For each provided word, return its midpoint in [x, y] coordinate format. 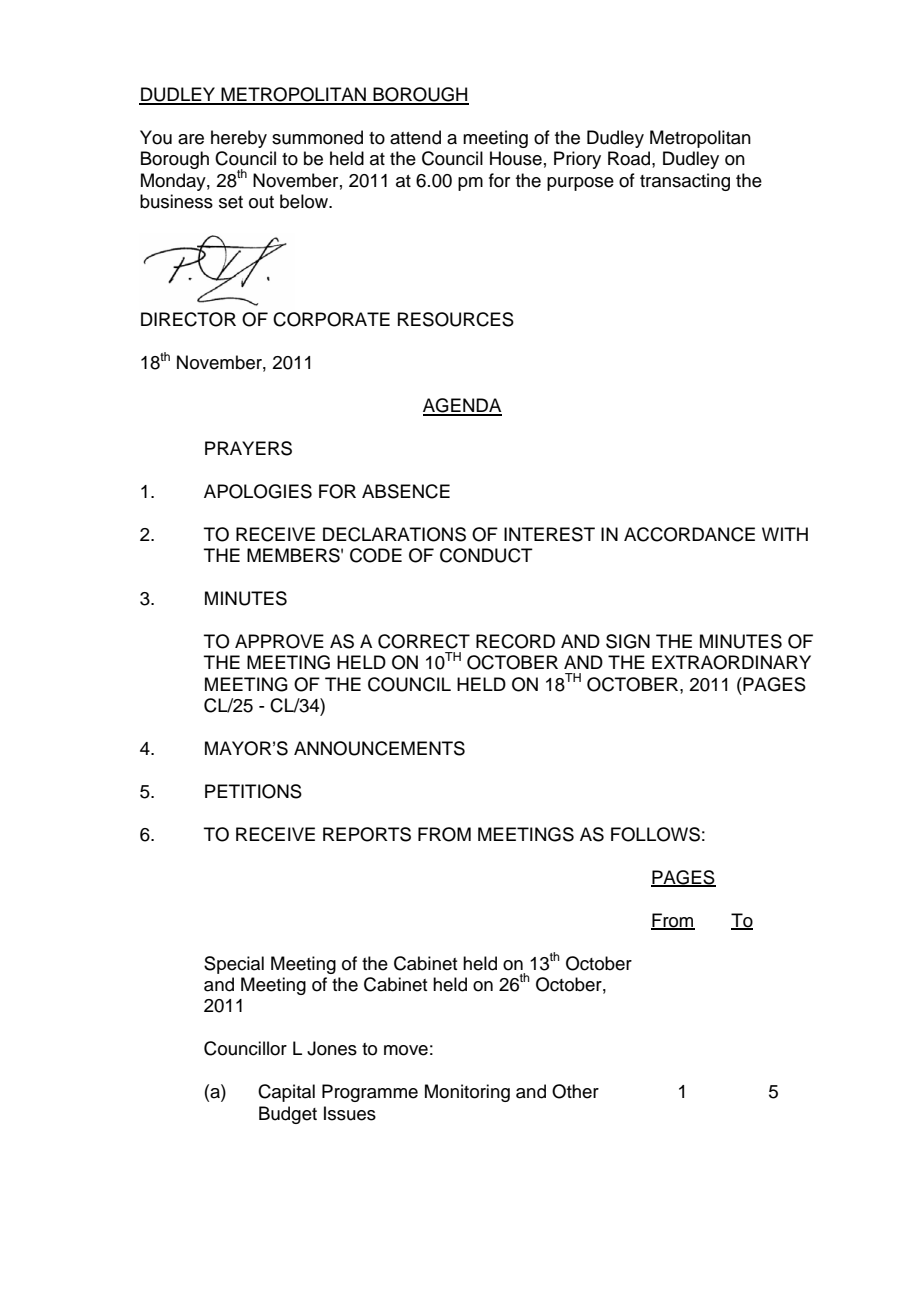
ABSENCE [406, 491]
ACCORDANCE [689, 534]
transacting [685, 182]
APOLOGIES [258, 491]
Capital [286, 1093]
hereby [239, 139]
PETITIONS [253, 791]
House [516, 158]
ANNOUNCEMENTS [379, 748]
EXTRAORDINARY [731, 662]
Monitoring [467, 1093]
